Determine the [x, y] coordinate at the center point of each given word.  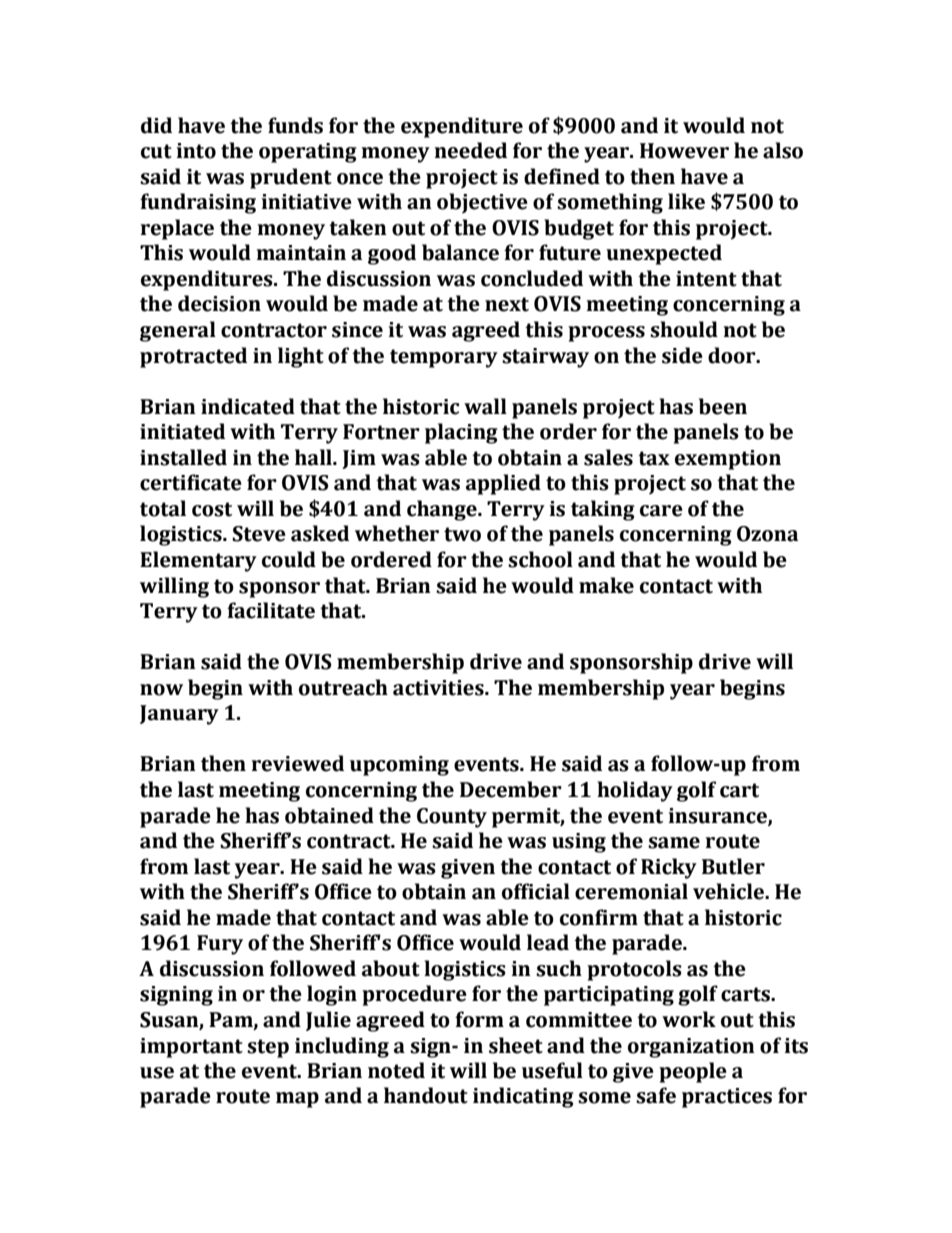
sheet [516, 1045]
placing [461, 433]
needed [471, 150]
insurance [719, 816]
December [511, 789]
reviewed [298, 763]
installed [183, 457]
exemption [728, 460]
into [196, 151]
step [268, 1048]
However [684, 151]
